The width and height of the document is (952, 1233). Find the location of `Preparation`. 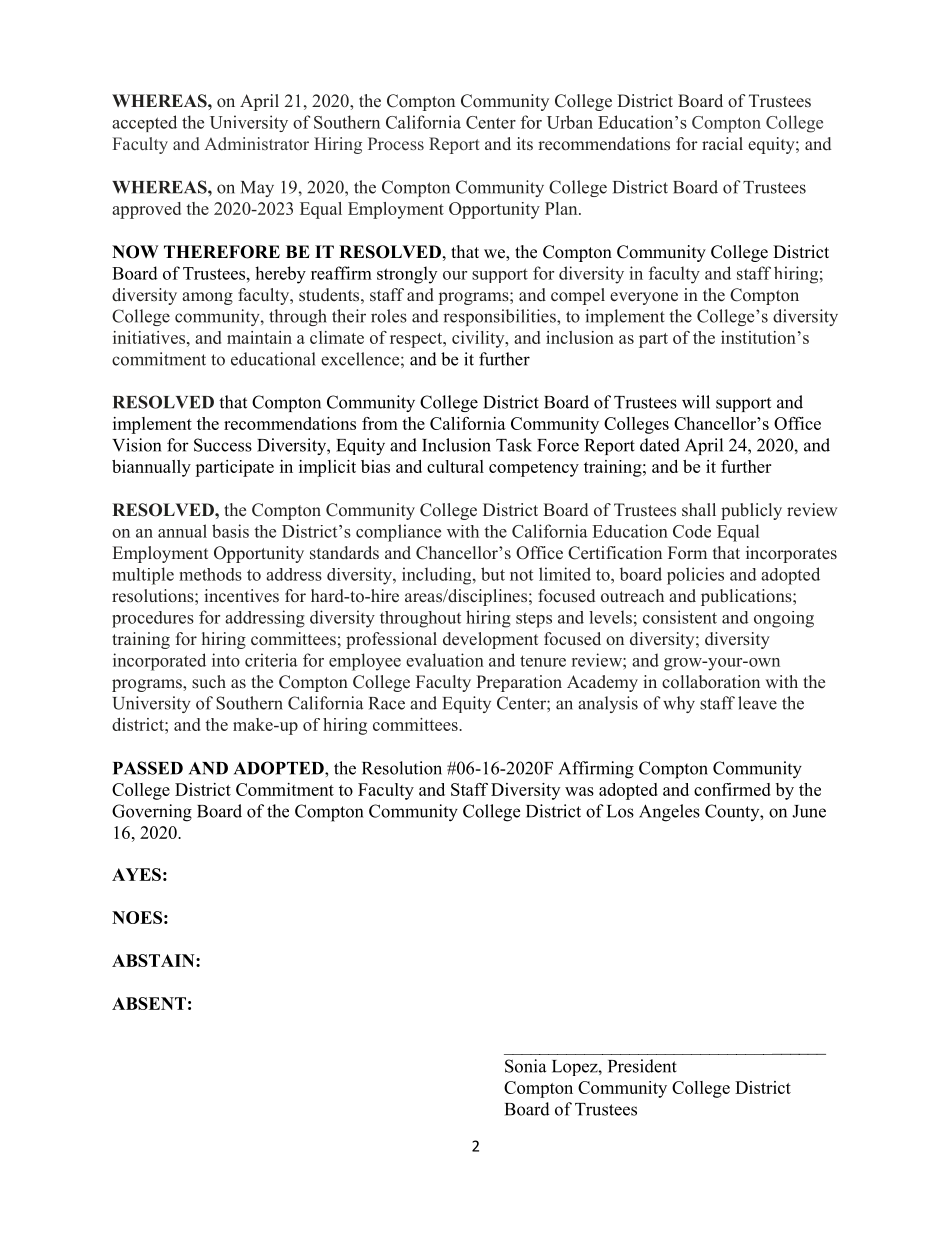

Preparation is located at coordinates (519, 683).
